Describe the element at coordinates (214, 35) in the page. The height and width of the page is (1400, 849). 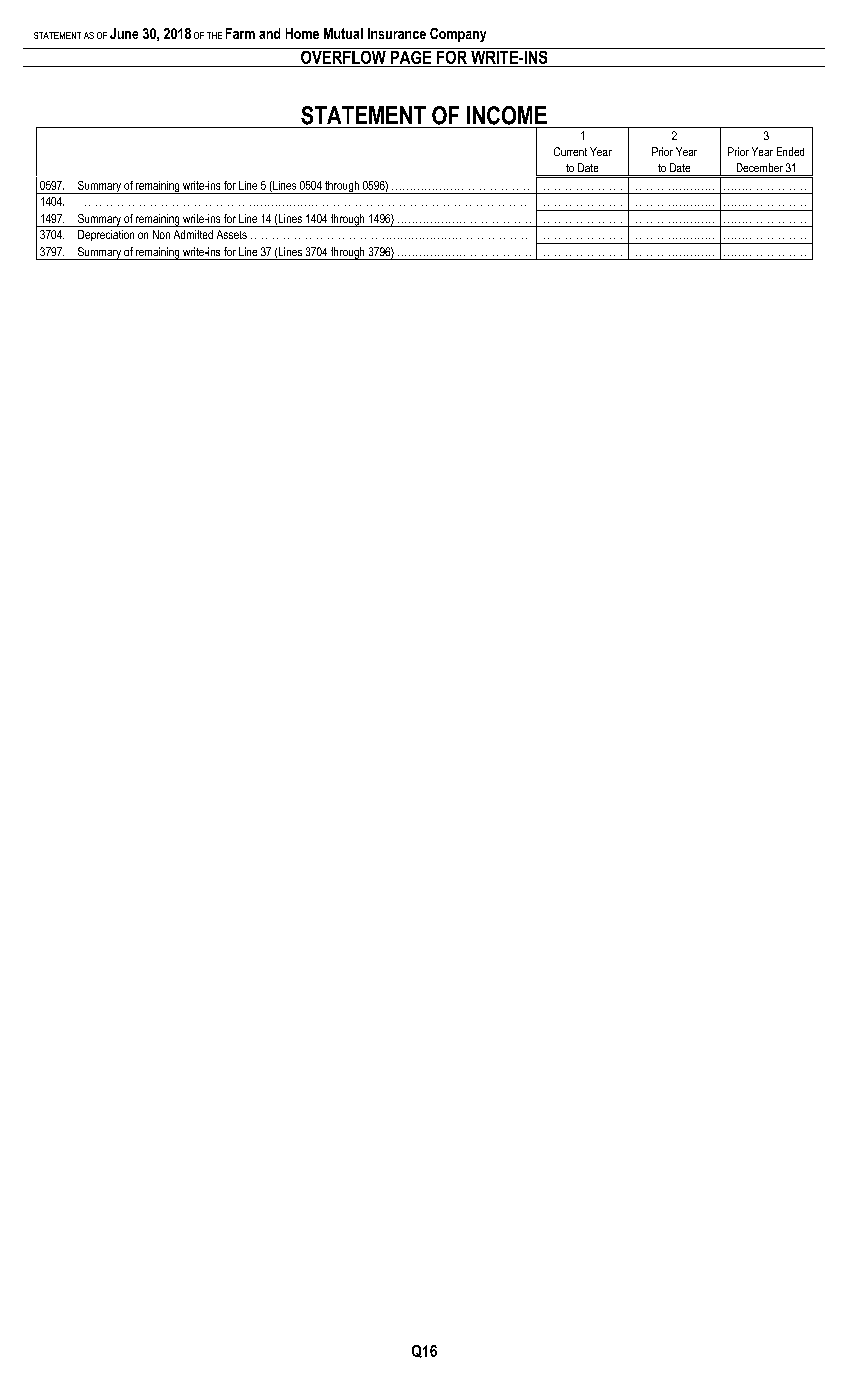
I see `THE` at that location.
